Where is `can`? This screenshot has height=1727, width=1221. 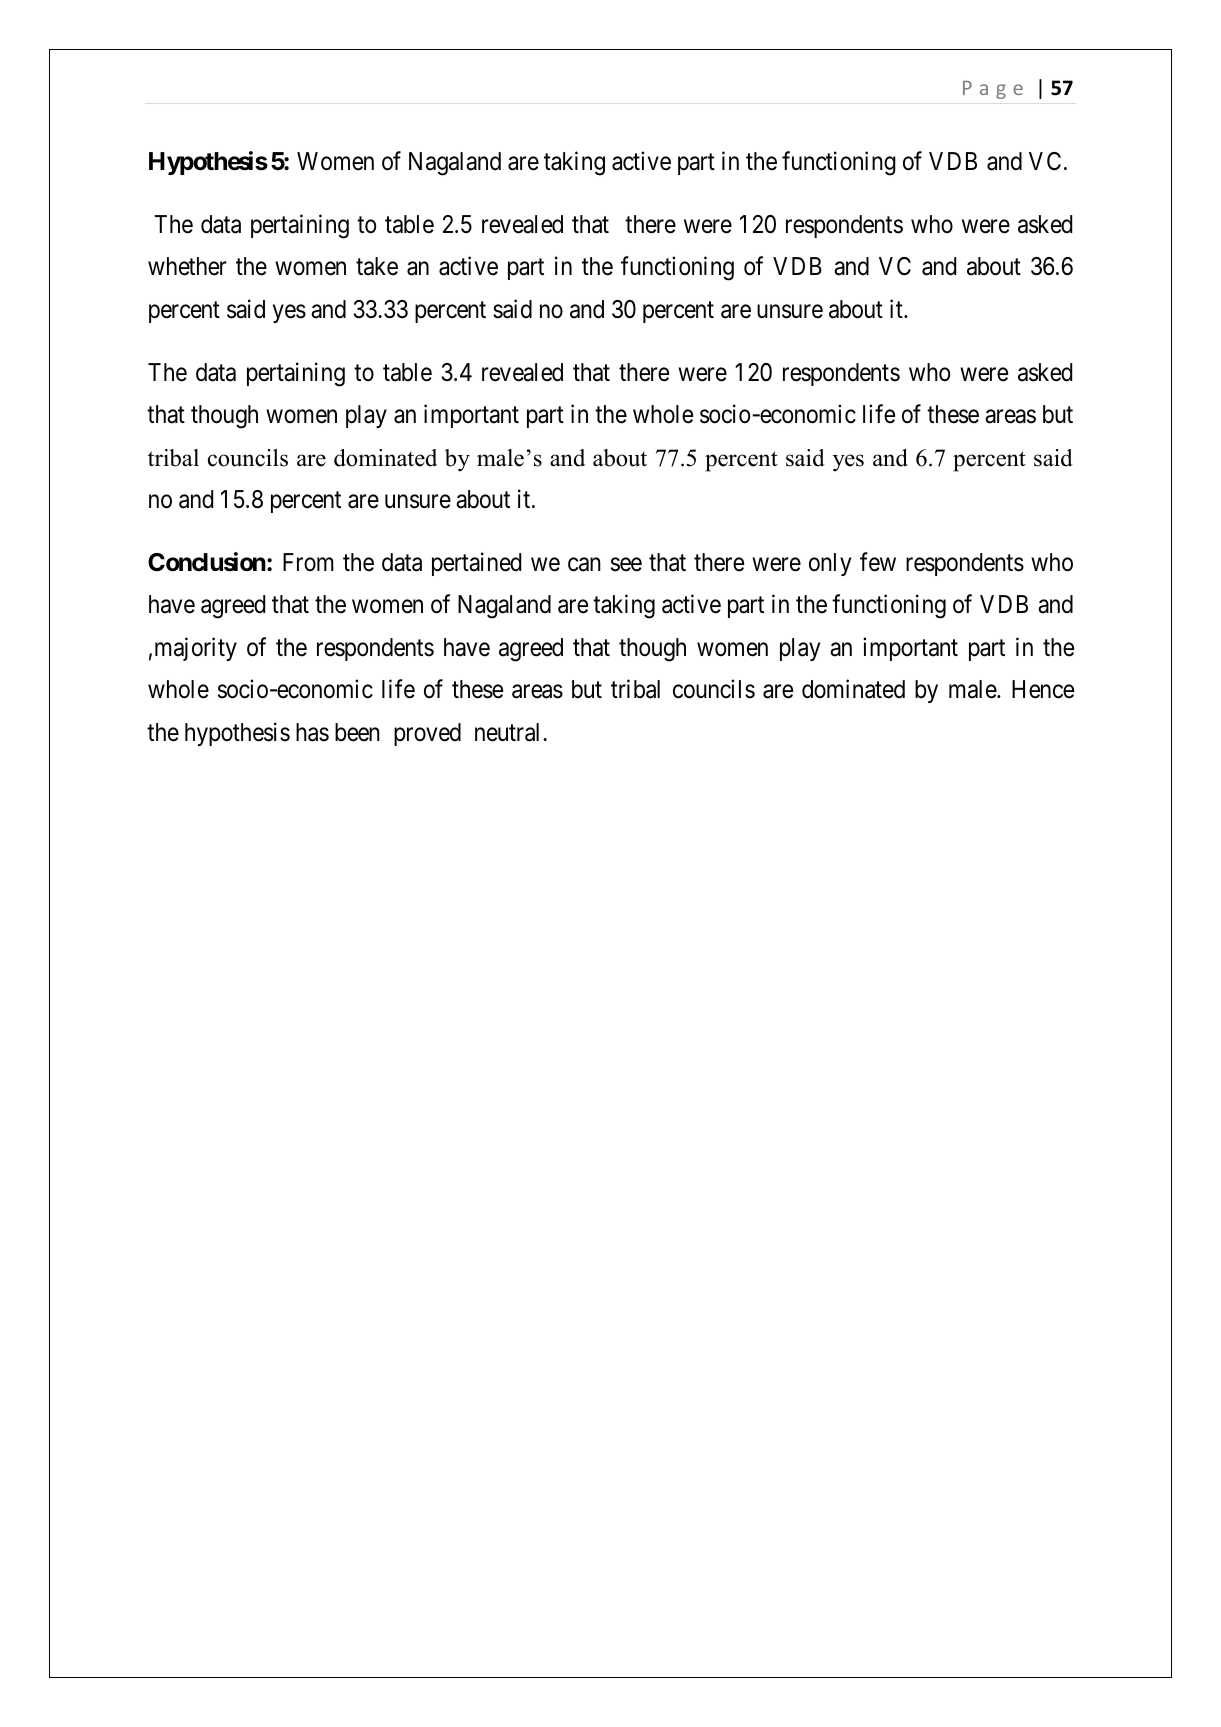 can is located at coordinates (584, 565).
